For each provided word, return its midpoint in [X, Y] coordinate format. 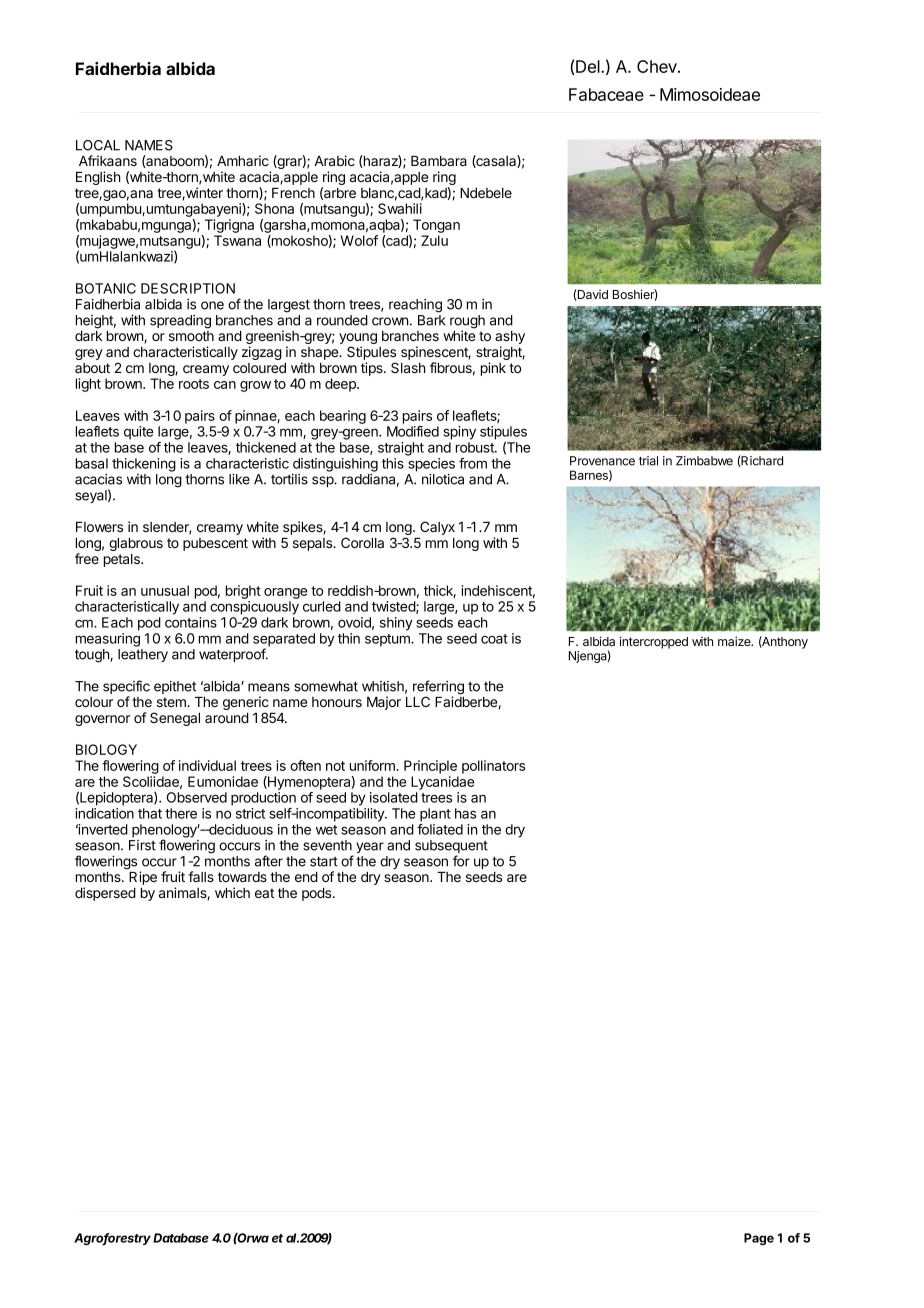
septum [388, 640]
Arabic [334, 160]
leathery [143, 655]
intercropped [654, 642]
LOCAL [98, 145]
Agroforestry [112, 1239]
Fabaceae [606, 94]
